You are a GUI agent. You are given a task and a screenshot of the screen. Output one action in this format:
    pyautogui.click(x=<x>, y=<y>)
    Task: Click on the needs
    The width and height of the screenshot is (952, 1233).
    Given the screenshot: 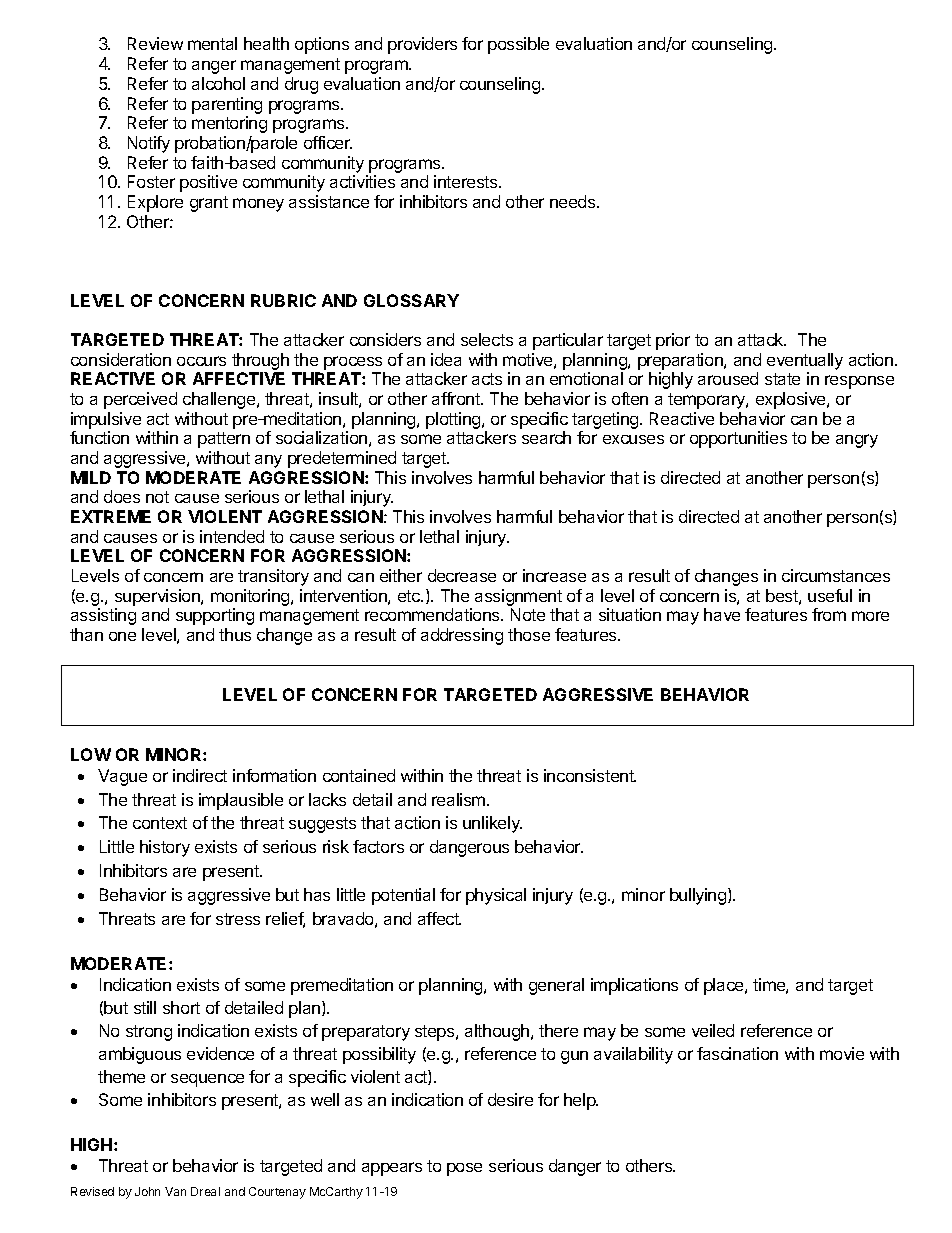 What is the action you would take?
    pyautogui.click(x=574, y=201)
